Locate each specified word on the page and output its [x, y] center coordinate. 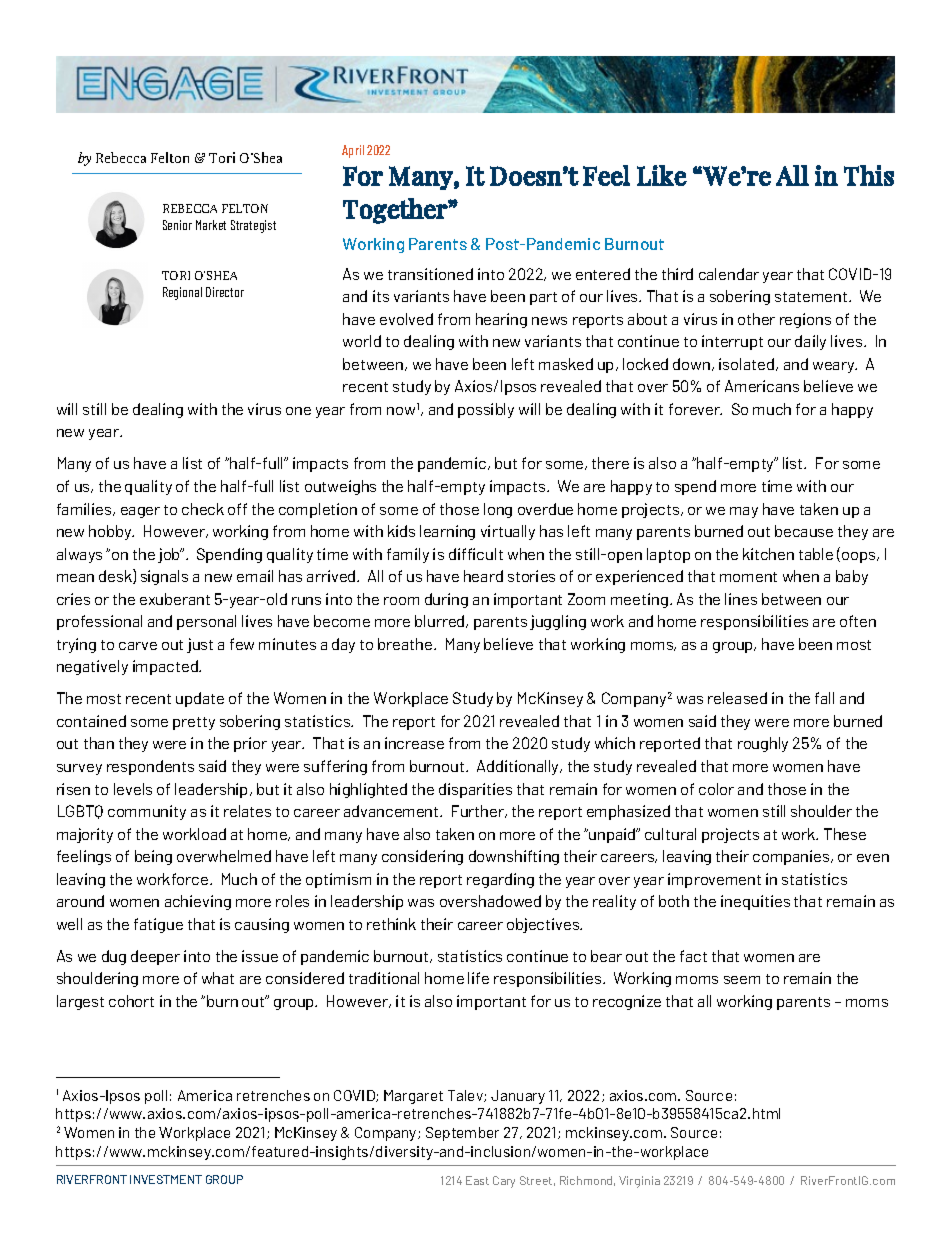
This [869, 175]
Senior [177, 225]
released [737, 698]
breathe [406, 644]
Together [396, 211]
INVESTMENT [166, 1179]
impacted [166, 667]
